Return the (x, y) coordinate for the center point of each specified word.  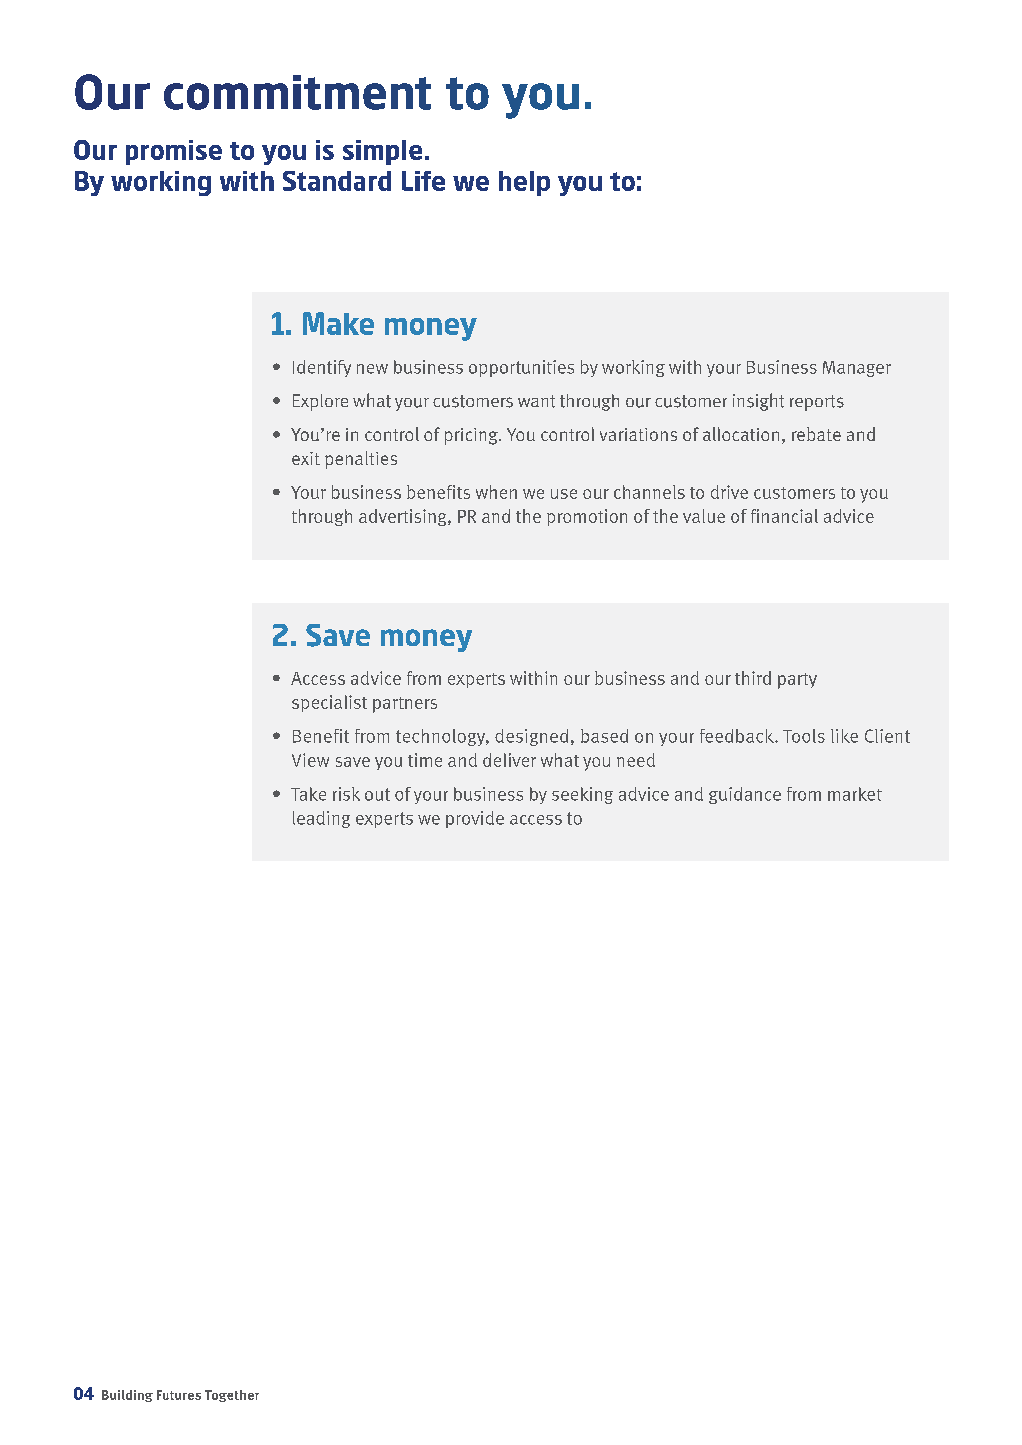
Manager (857, 369)
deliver (509, 760)
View (310, 760)
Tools (804, 736)
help (524, 183)
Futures (179, 1395)
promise (174, 152)
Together (232, 1396)
